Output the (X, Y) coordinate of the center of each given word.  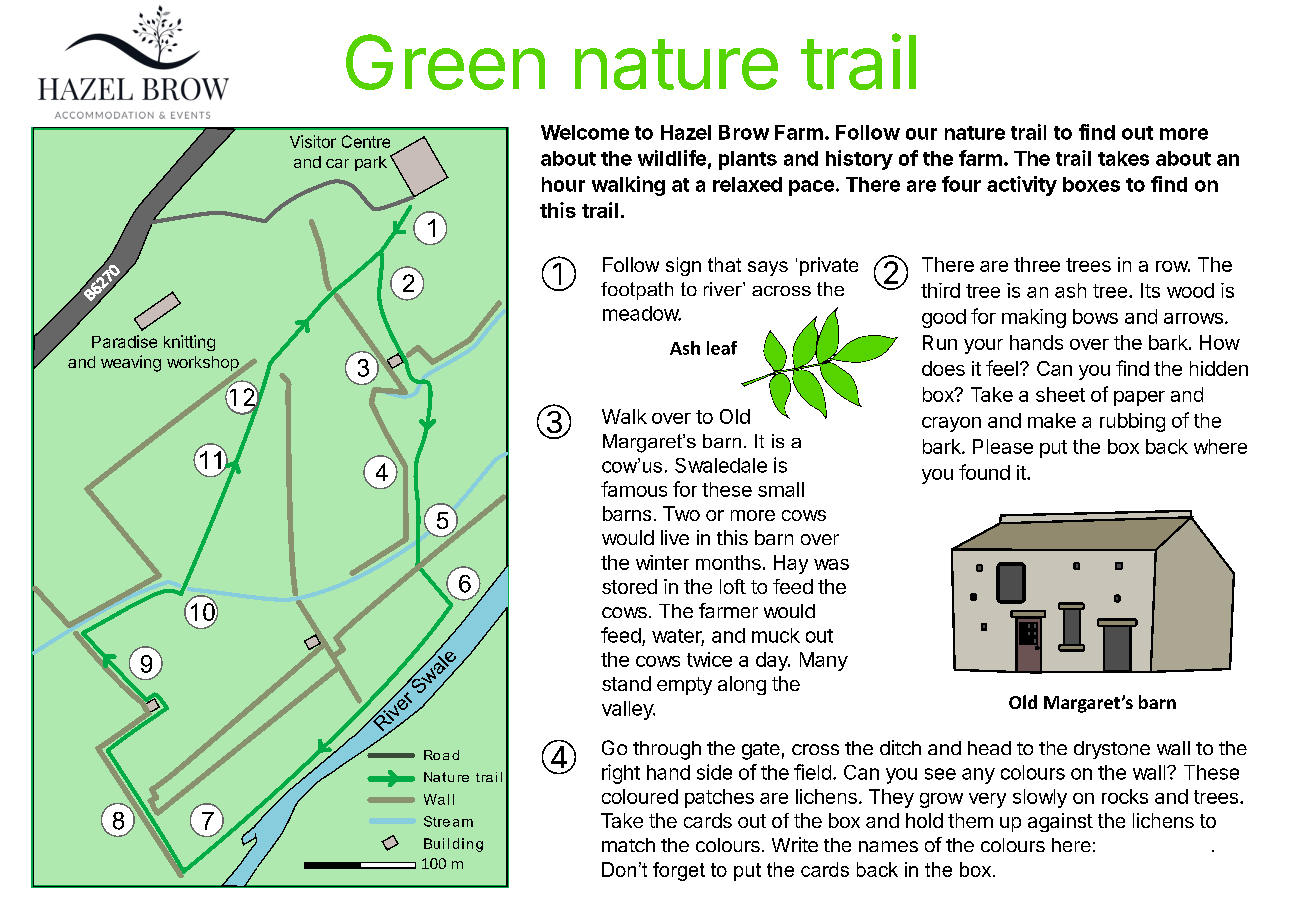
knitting (189, 343)
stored (629, 586)
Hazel (686, 132)
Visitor (313, 141)
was (831, 564)
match (628, 845)
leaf (722, 348)
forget (679, 871)
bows (1095, 316)
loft (733, 586)
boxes (1091, 184)
